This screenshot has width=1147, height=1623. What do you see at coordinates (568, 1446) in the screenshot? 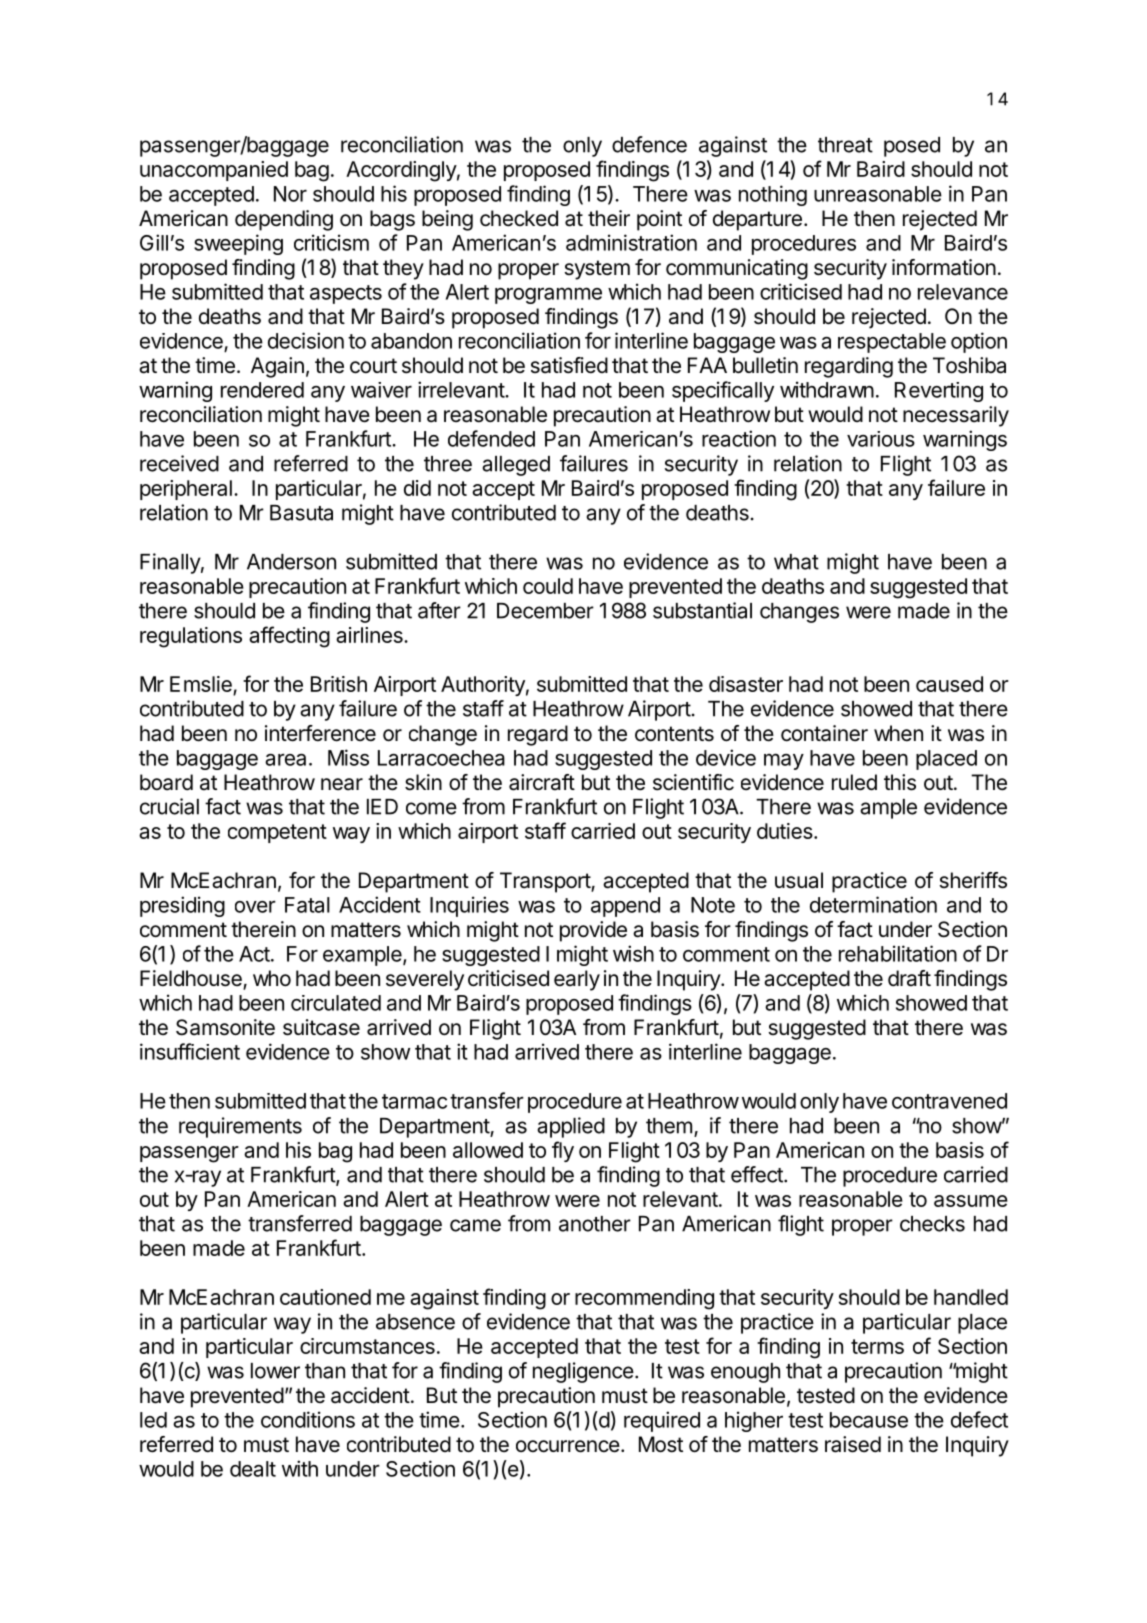
I see `occurrence` at bounding box center [568, 1446].
